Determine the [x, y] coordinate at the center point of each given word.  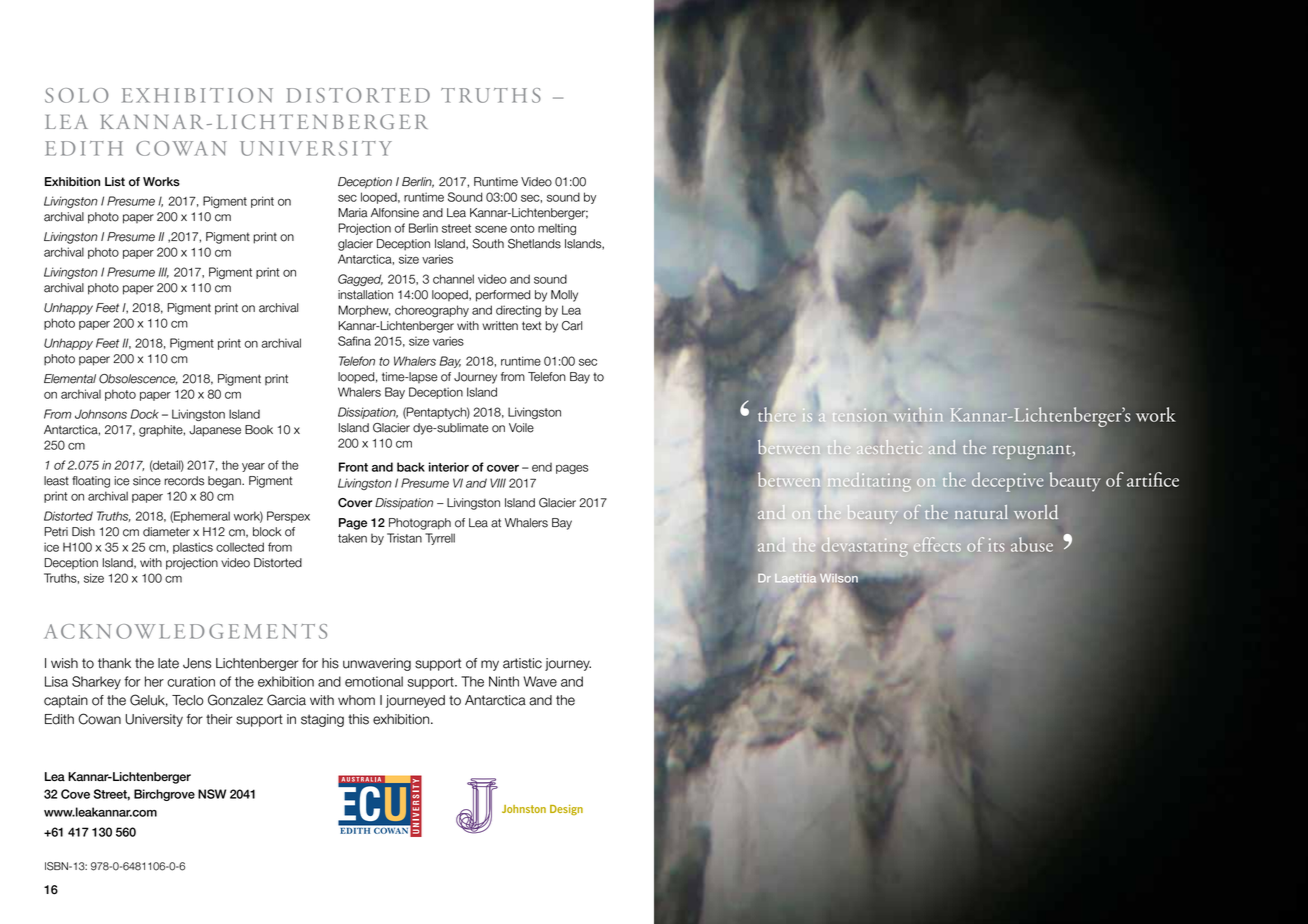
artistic [522, 663]
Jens [197, 663]
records [184, 481]
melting [557, 229]
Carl [572, 326]
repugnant [1033, 452]
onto [522, 228]
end [542, 467]
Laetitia [795, 578]
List [115, 182]
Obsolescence [138, 379]
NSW [212, 794]
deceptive [1007, 482]
